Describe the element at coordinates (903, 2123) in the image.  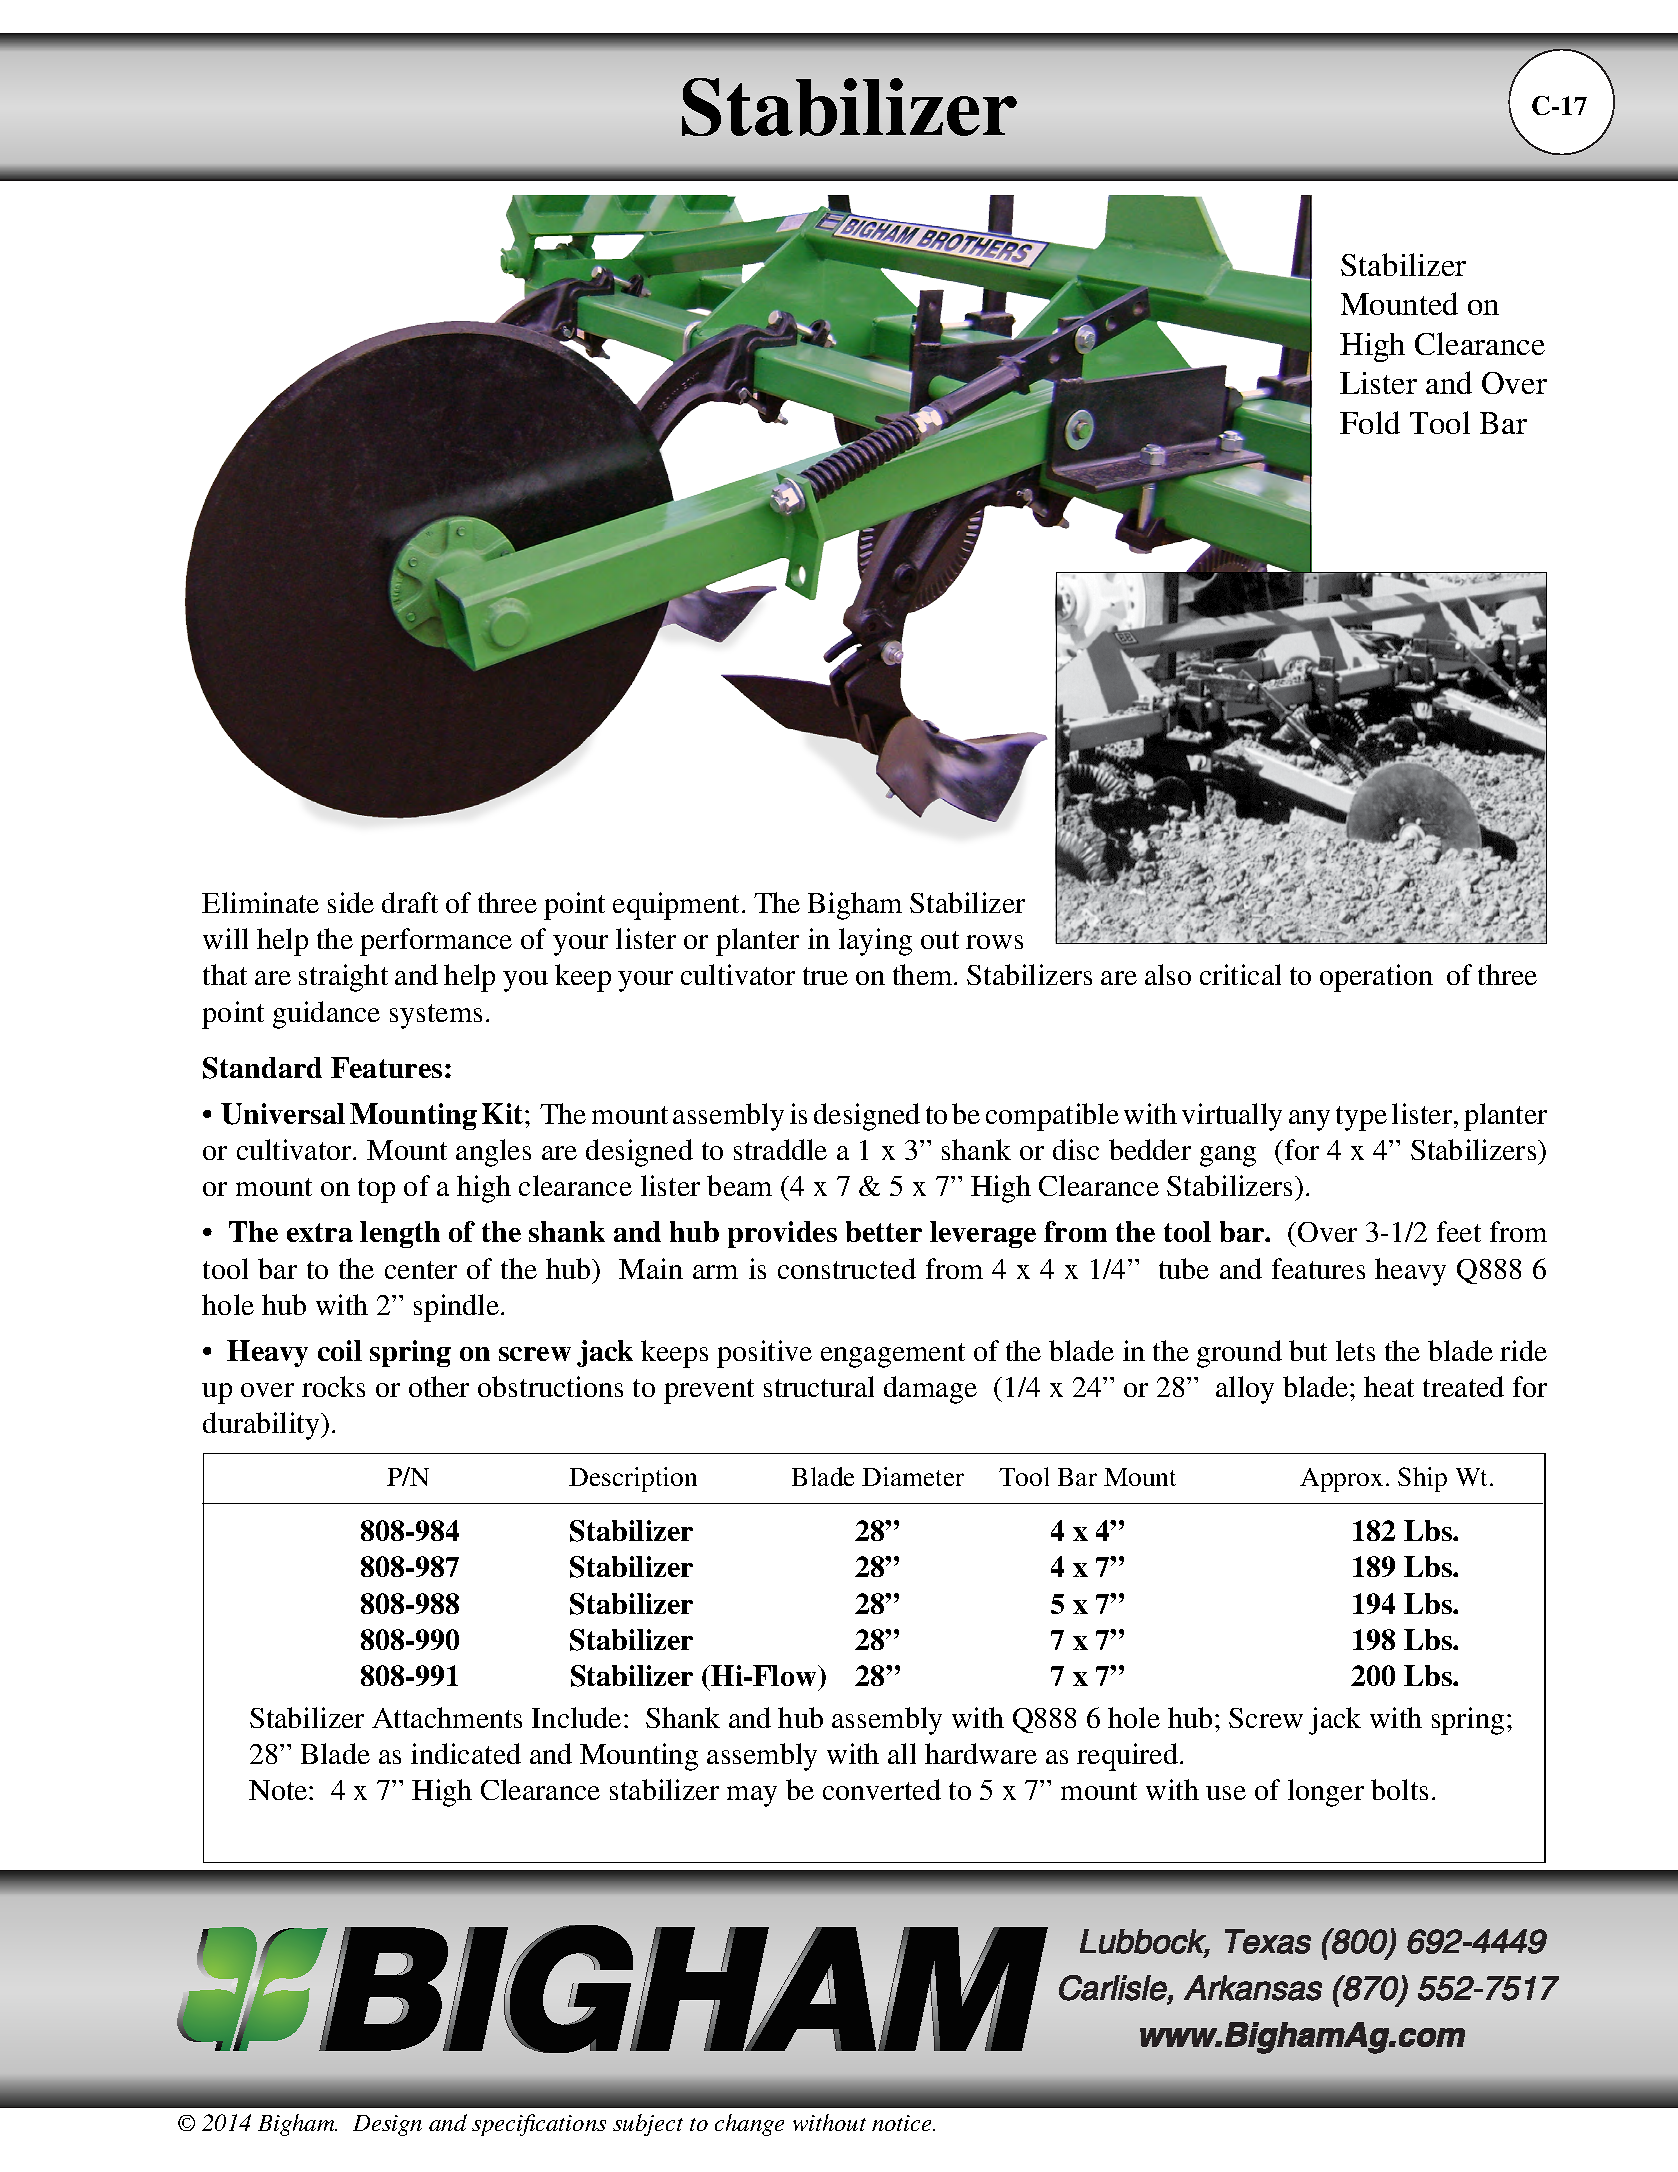
I see `notice` at that location.
